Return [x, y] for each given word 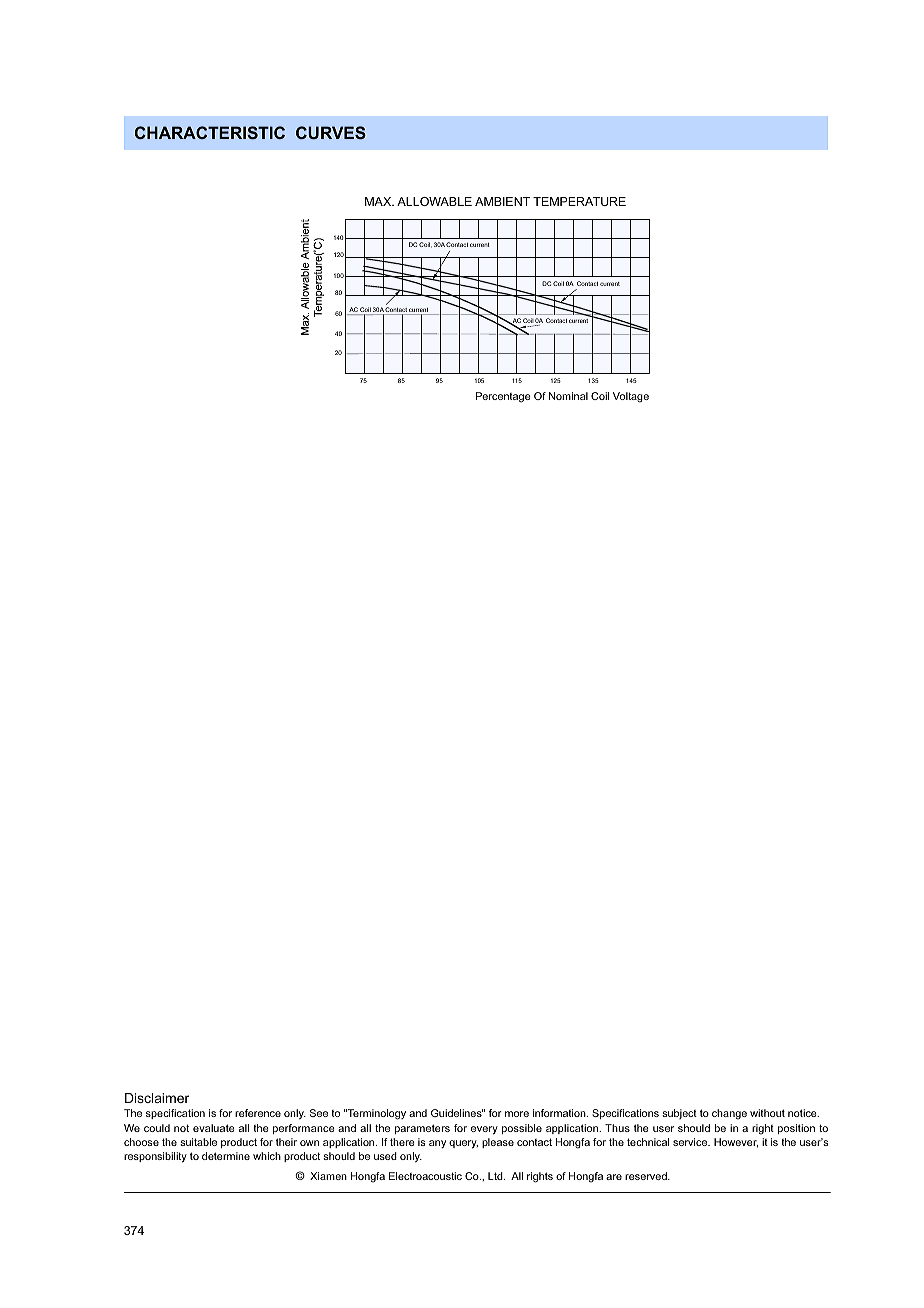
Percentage [503, 397]
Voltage [631, 397]
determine [226, 1156]
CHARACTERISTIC [210, 132]
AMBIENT [502, 201]
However [736, 1143]
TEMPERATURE [579, 201]
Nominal [568, 396]
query [463, 1144]
